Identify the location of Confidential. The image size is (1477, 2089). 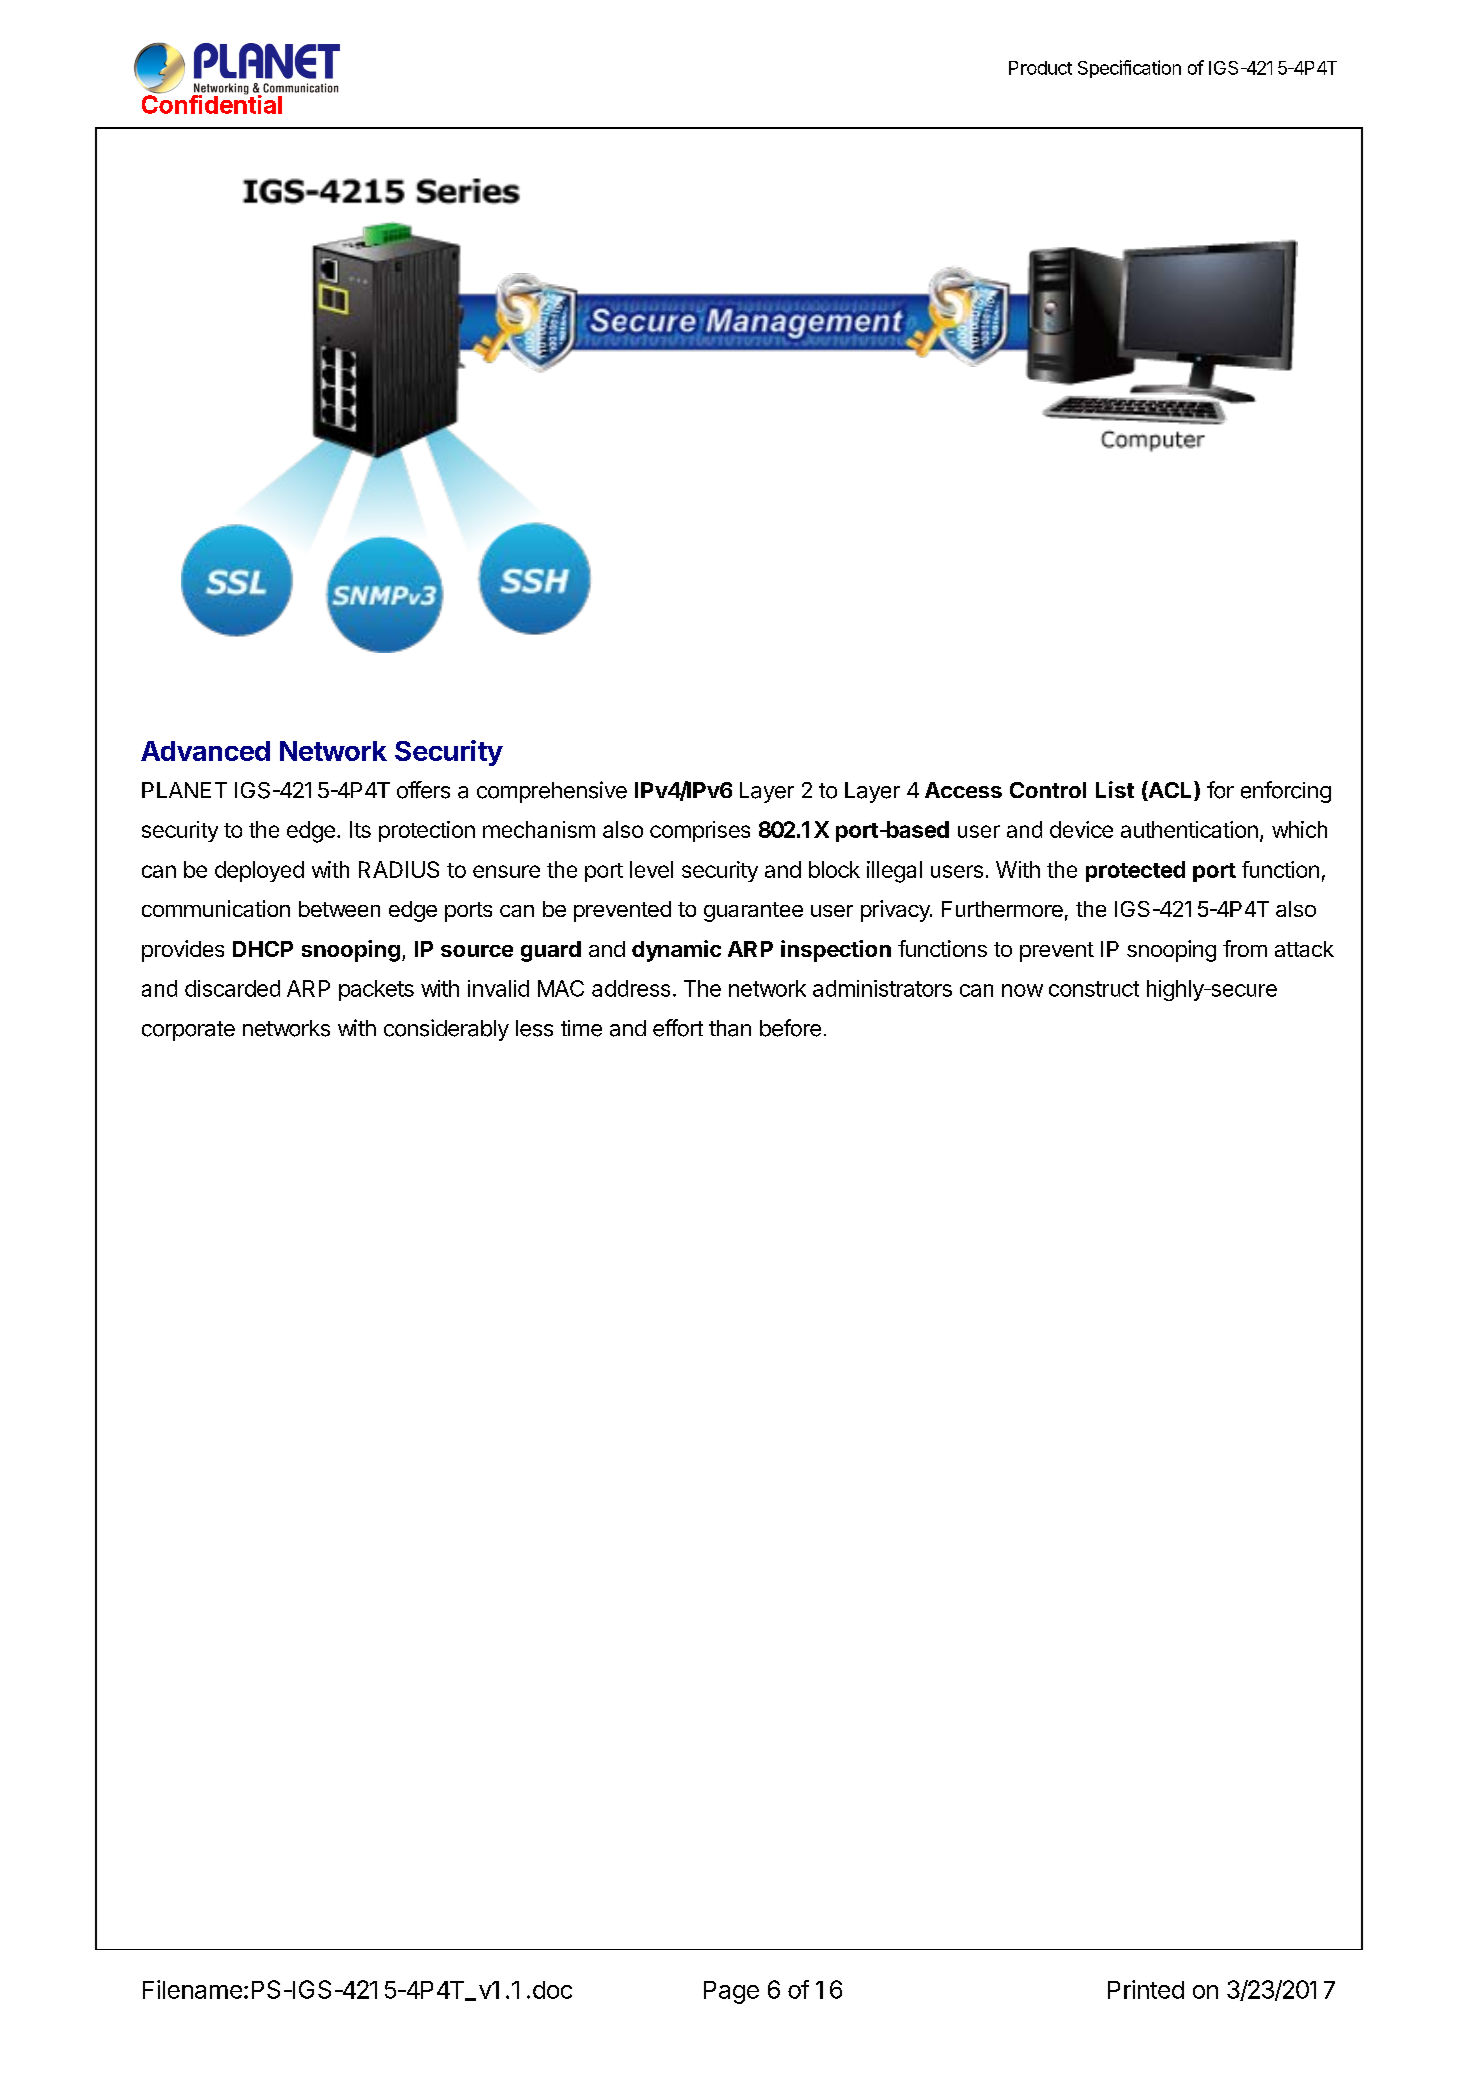
(212, 103).
